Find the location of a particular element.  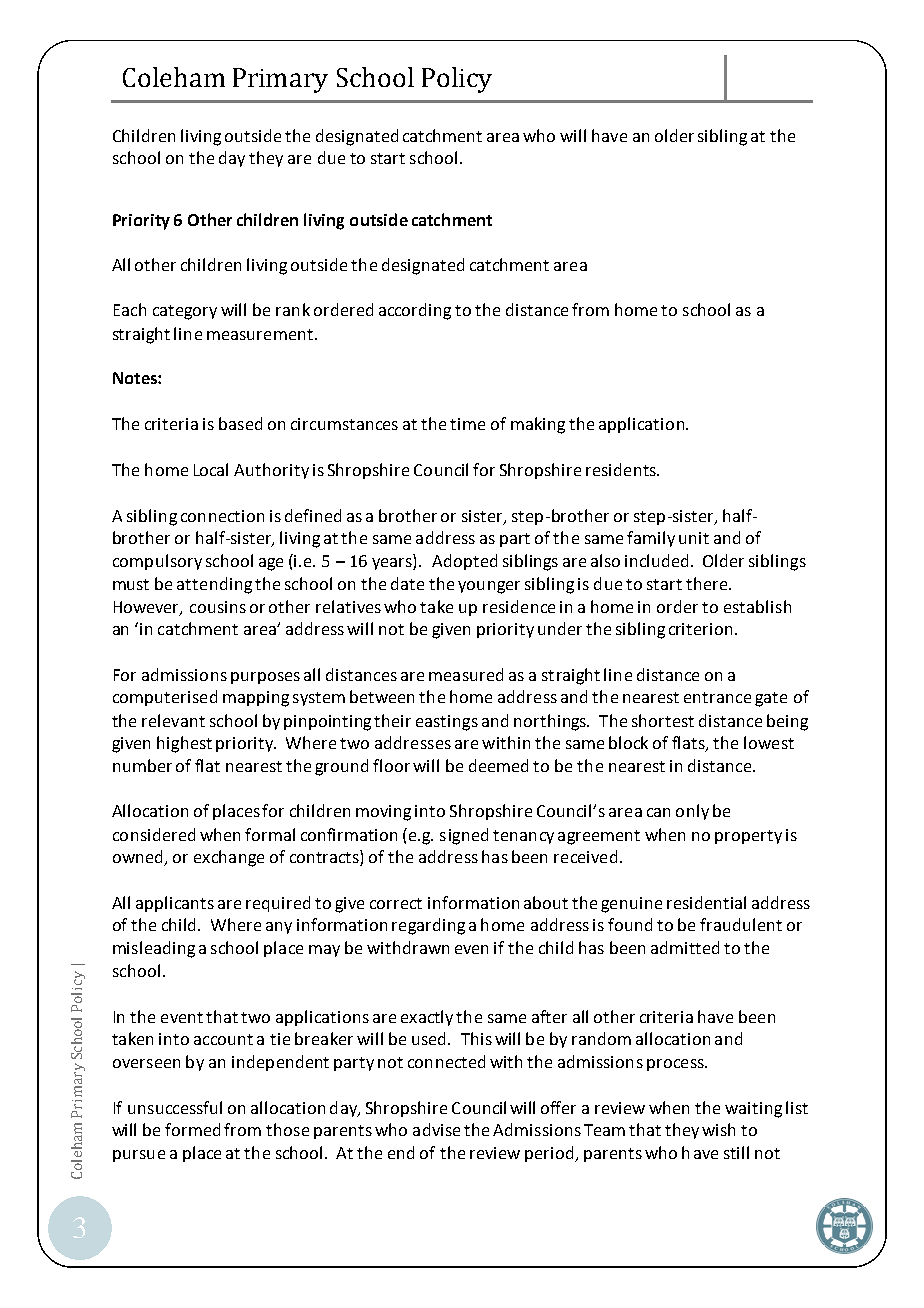

formed is located at coordinates (192, 1129).
